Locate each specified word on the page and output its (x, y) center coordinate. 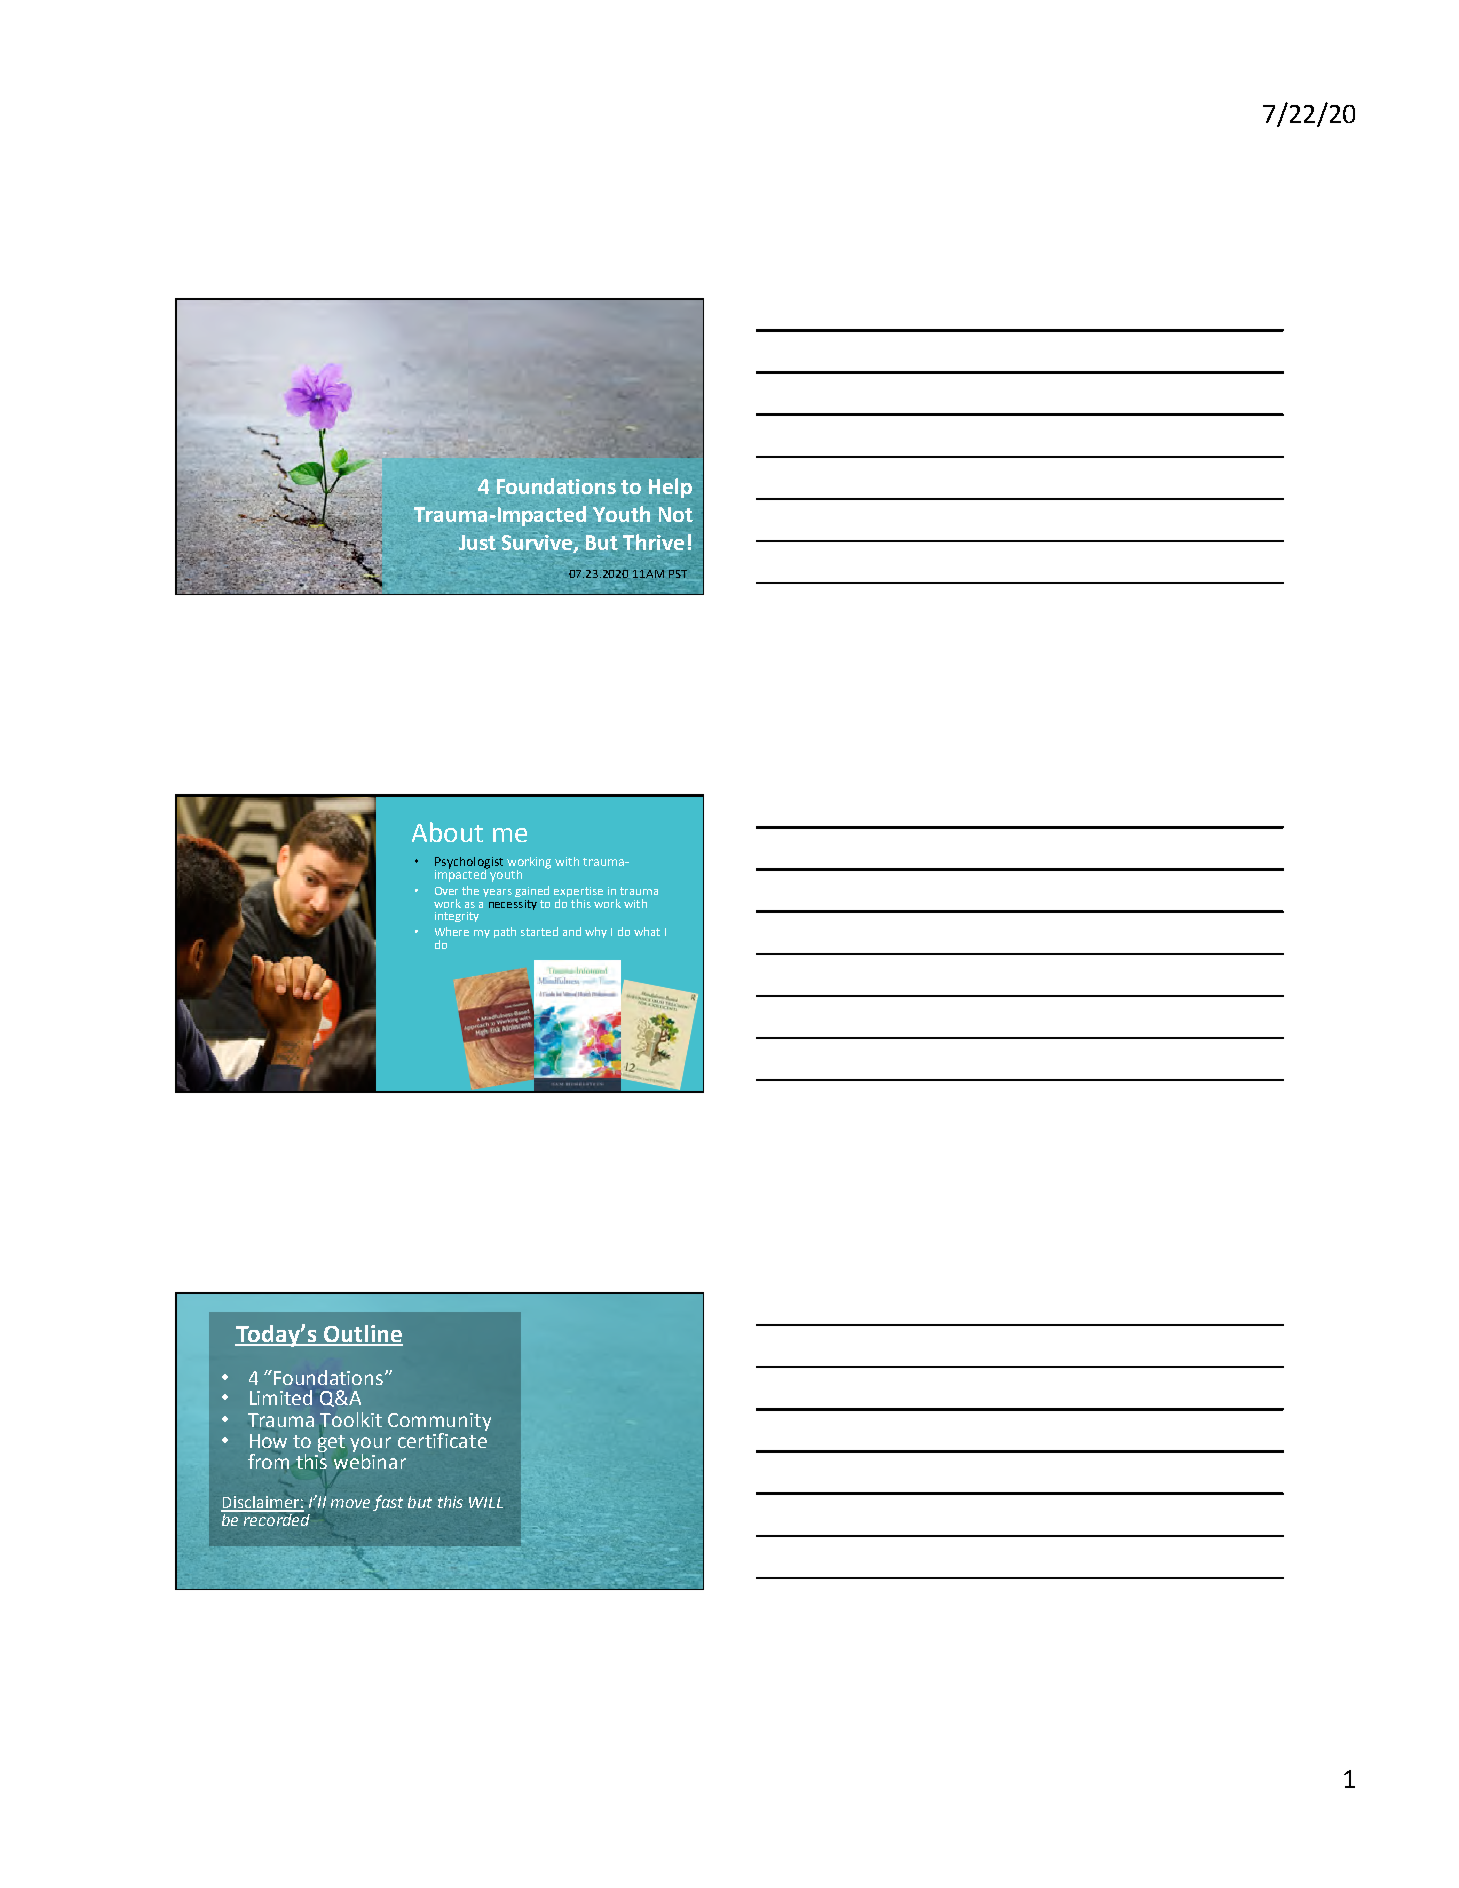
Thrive (653, 542)
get (331, 1444)
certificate (442, 1439)
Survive (538, 544)
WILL (486, 1502)
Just (477, 542)
